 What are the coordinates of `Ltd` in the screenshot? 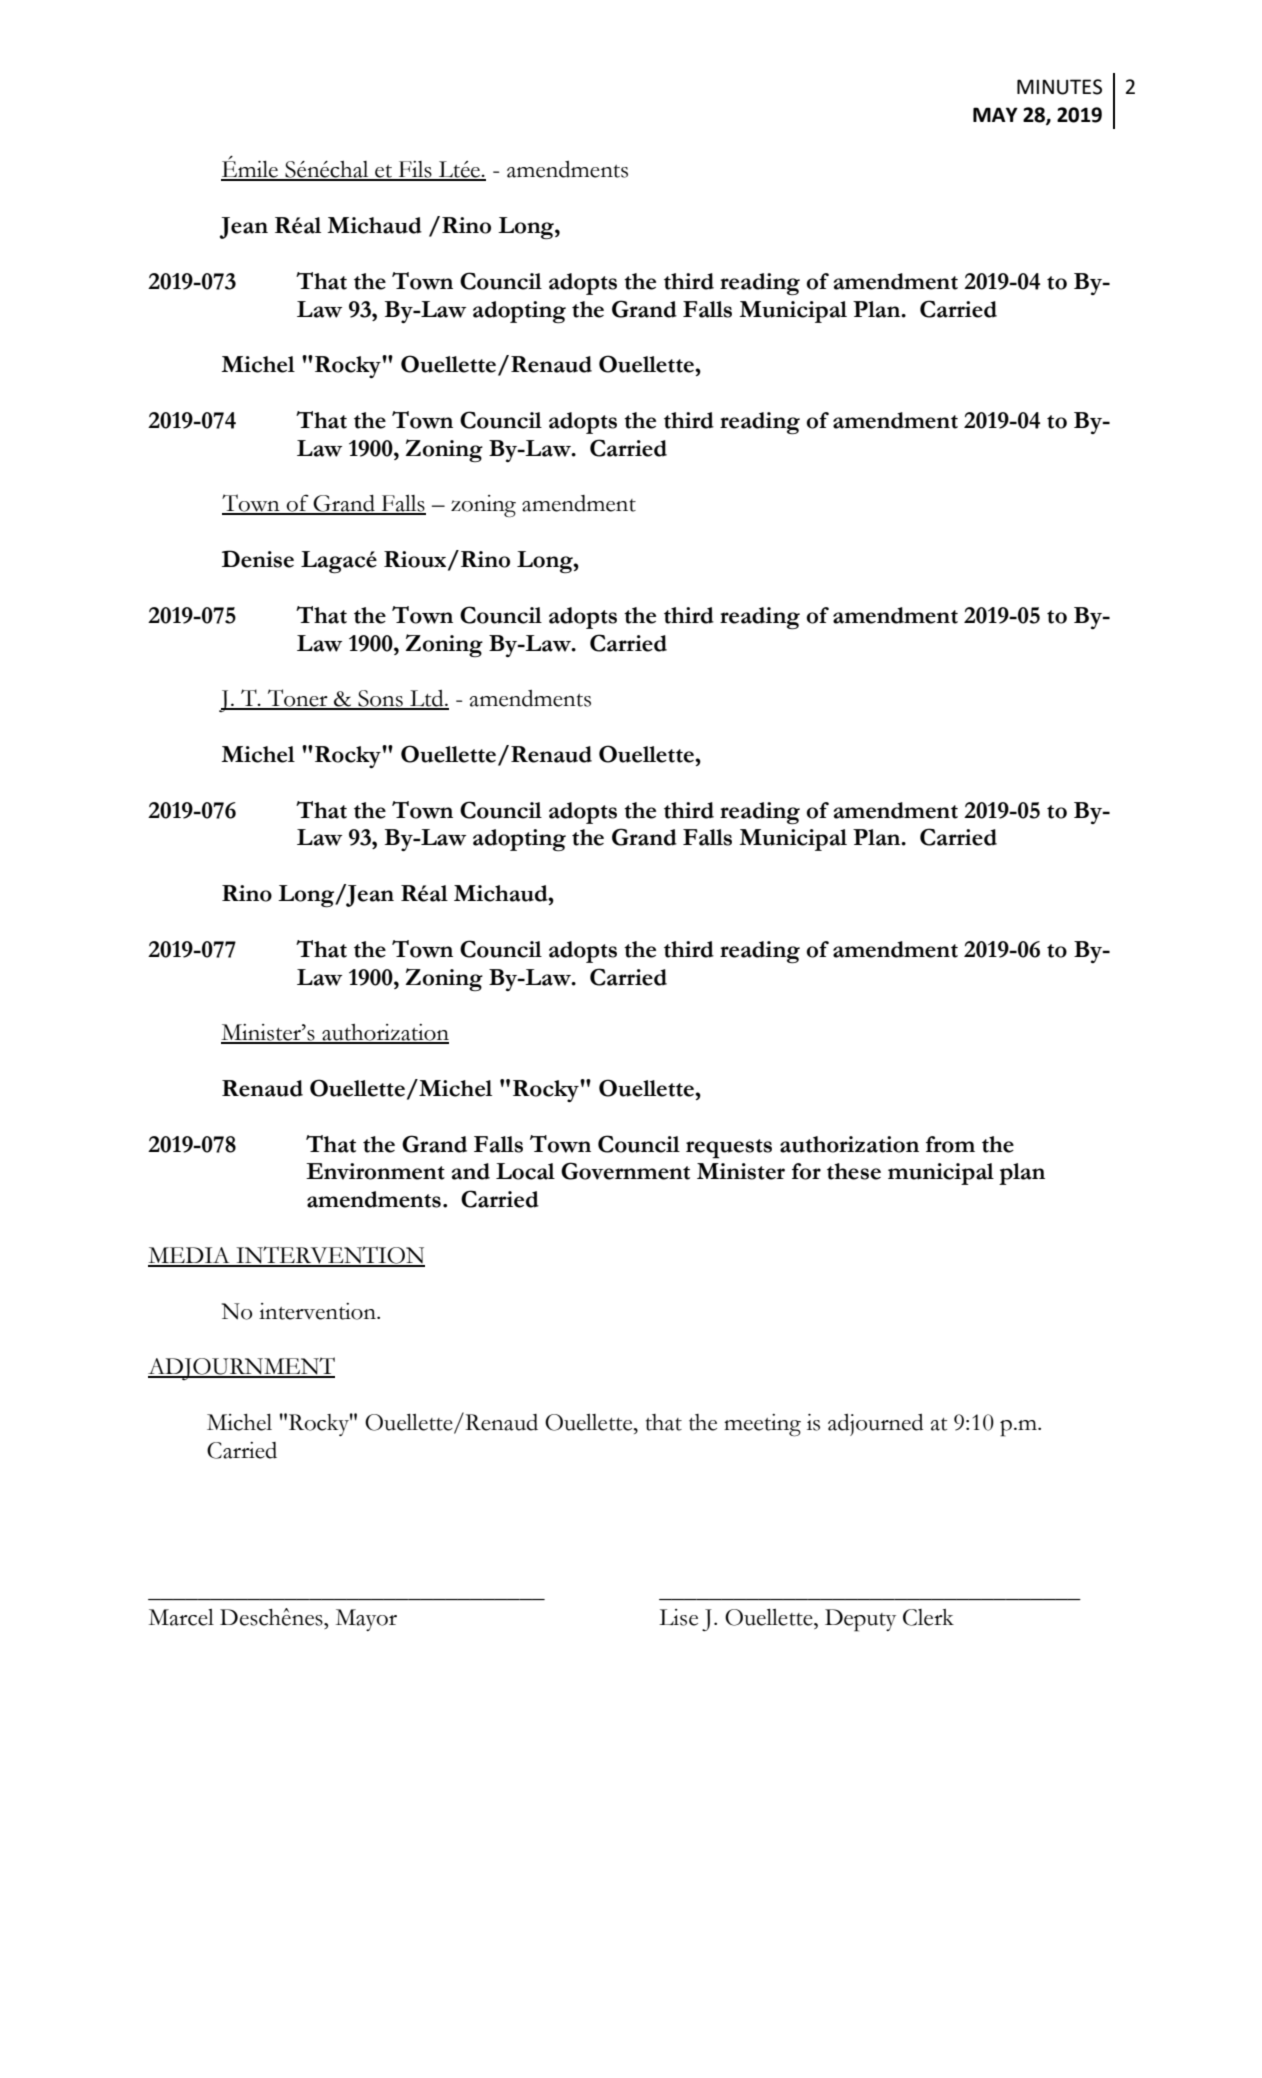 It's located at (427, 699).
